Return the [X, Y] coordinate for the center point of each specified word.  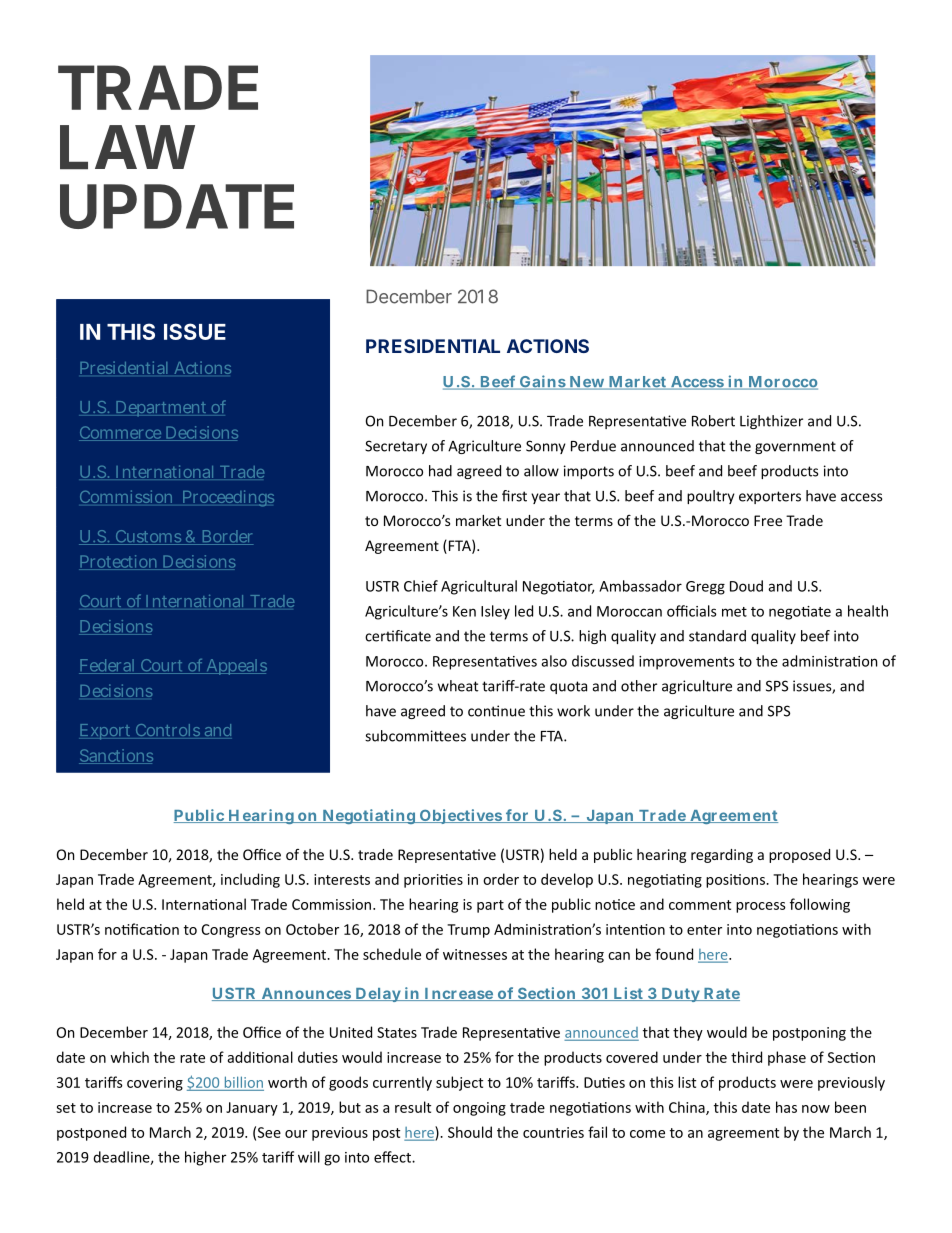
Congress [231, 931]
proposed [799, 856]
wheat [458, 686]
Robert [713, 421]
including [250, 880]
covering [155, 1084]
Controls [168, 731]
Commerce [121, 433]
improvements [687, 663]
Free [768, 520]
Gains [542, 382]
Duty [680, 995]
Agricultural [479, 587]
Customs [148, 537]
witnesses [475, 954]
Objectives [461, 816]
